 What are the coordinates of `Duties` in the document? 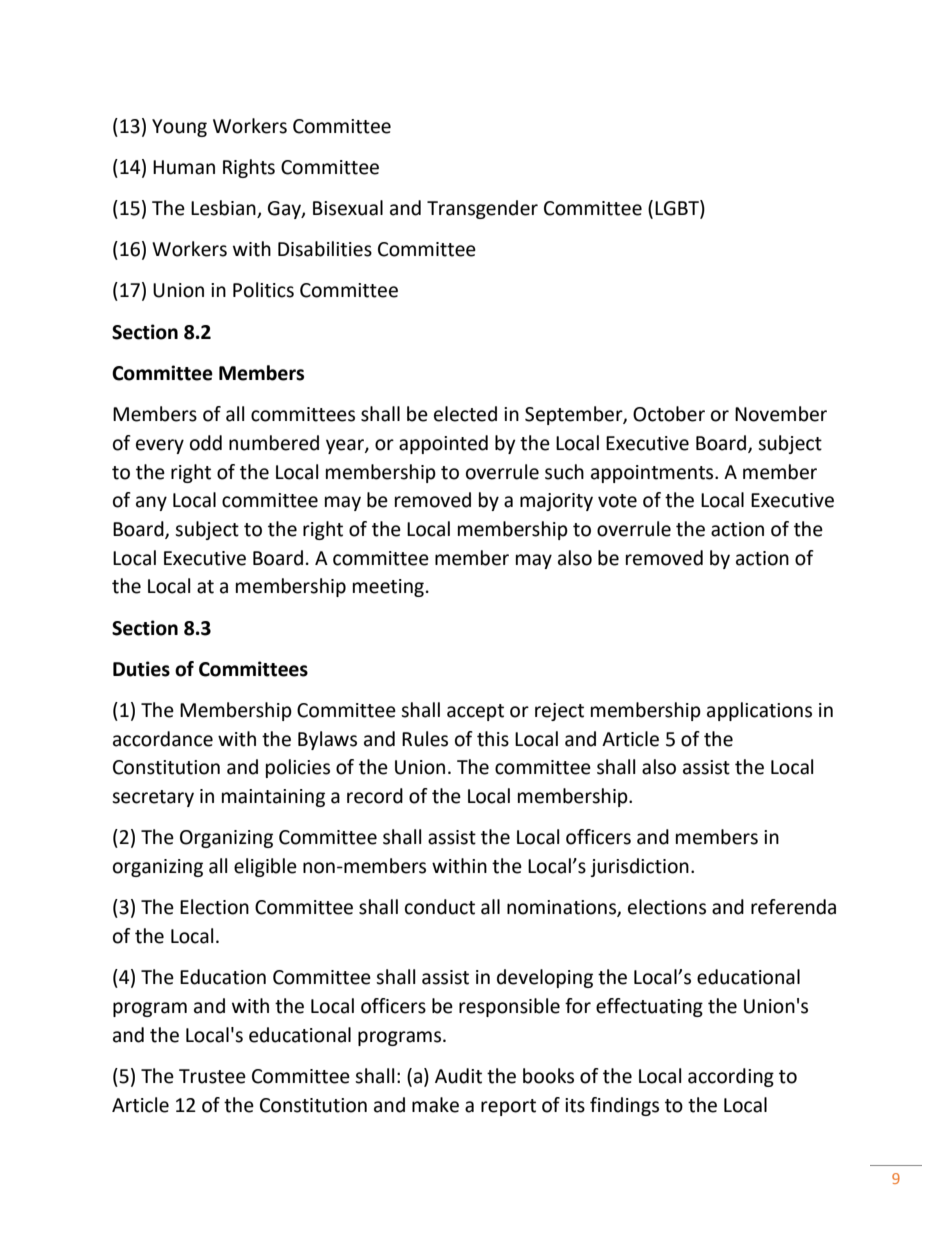 It's located at (141, 669).
